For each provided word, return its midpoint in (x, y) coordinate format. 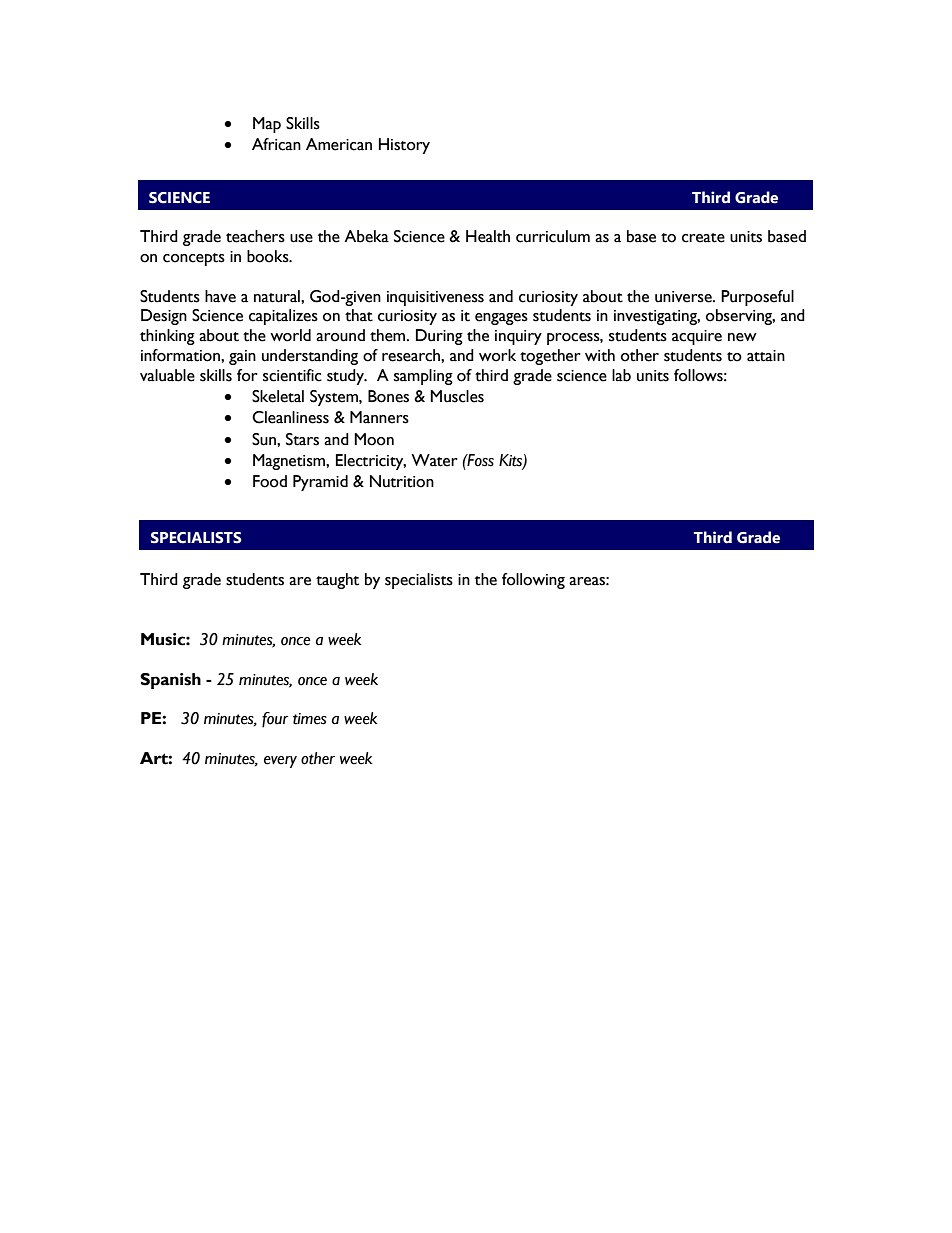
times (310, 719)
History (404, 146)
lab (621, 375)
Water (434, 460)
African (276, 144)
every (280, 762)
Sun (265, 439)
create (703, 238)
